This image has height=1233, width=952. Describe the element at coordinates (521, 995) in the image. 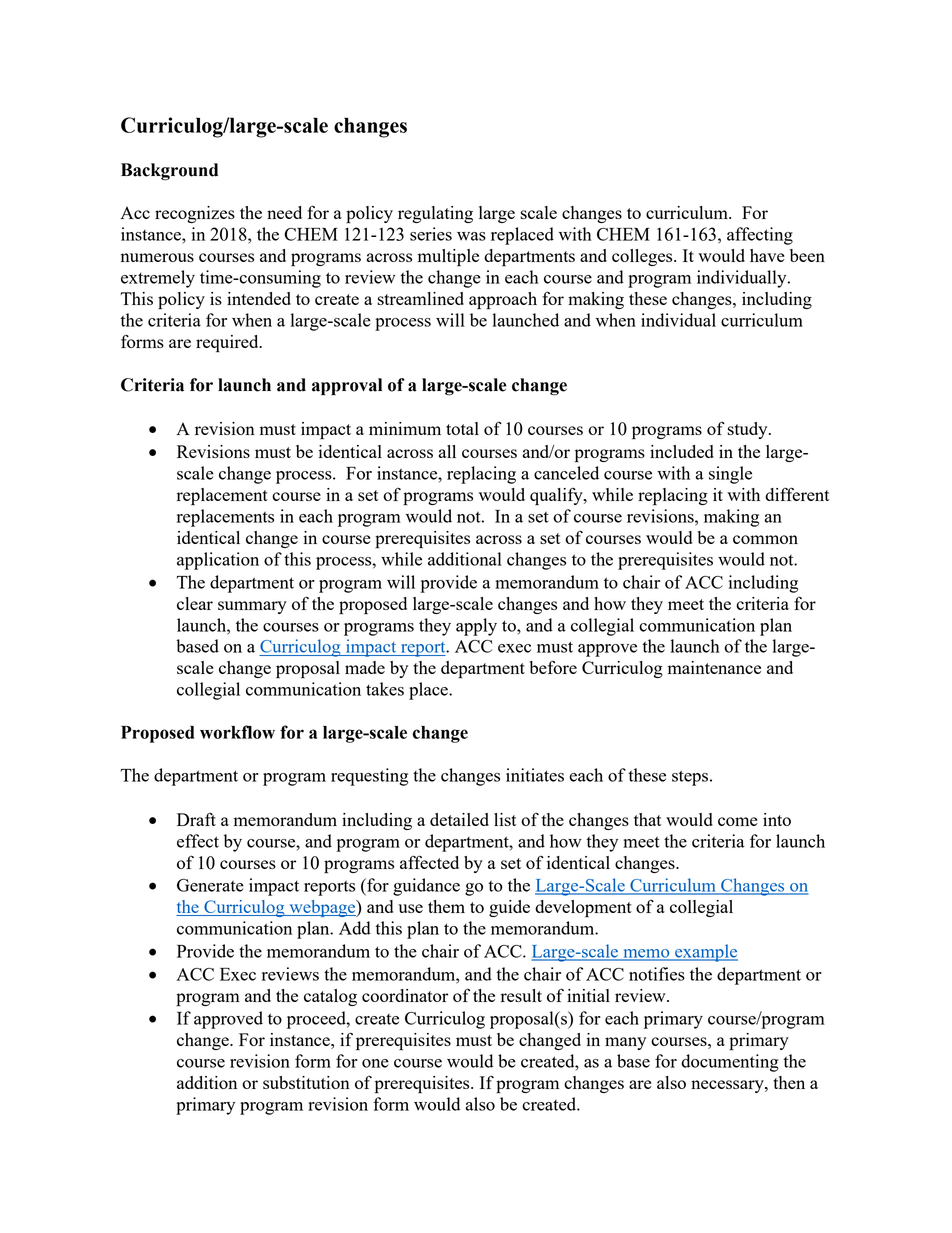

I see `result` at that location.
